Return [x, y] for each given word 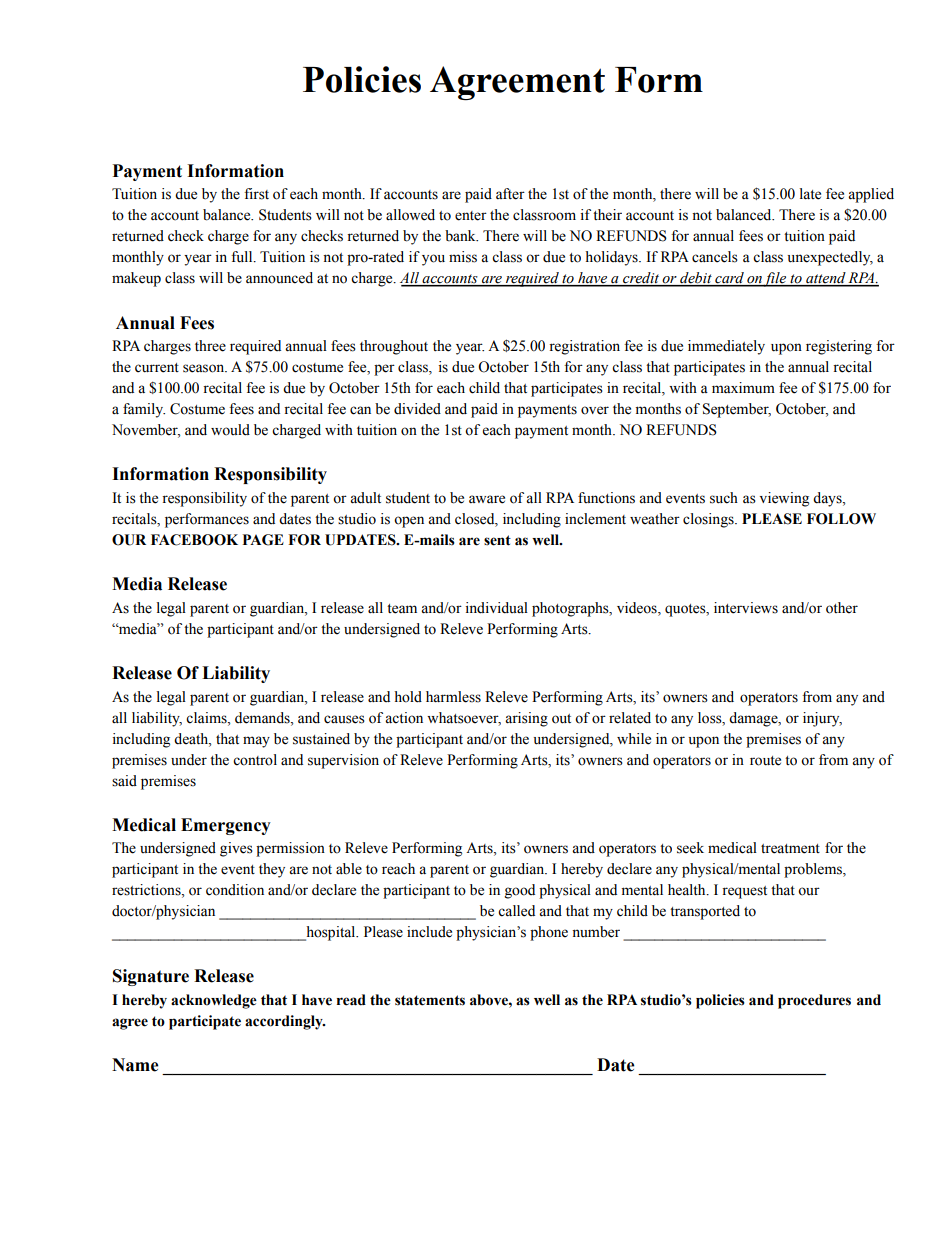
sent [497, 540]
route [765, 761]
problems [814, 870]
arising [526, 719]
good [520, 891]
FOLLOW [841, 519]
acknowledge [214, 1001]
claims [207, 718]
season [205, 368]
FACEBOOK [194, 540]
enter [471, 216]
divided [417, 409]
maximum [743, 388]
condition [235, 890]
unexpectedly [830, 258]
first [256, 194]
